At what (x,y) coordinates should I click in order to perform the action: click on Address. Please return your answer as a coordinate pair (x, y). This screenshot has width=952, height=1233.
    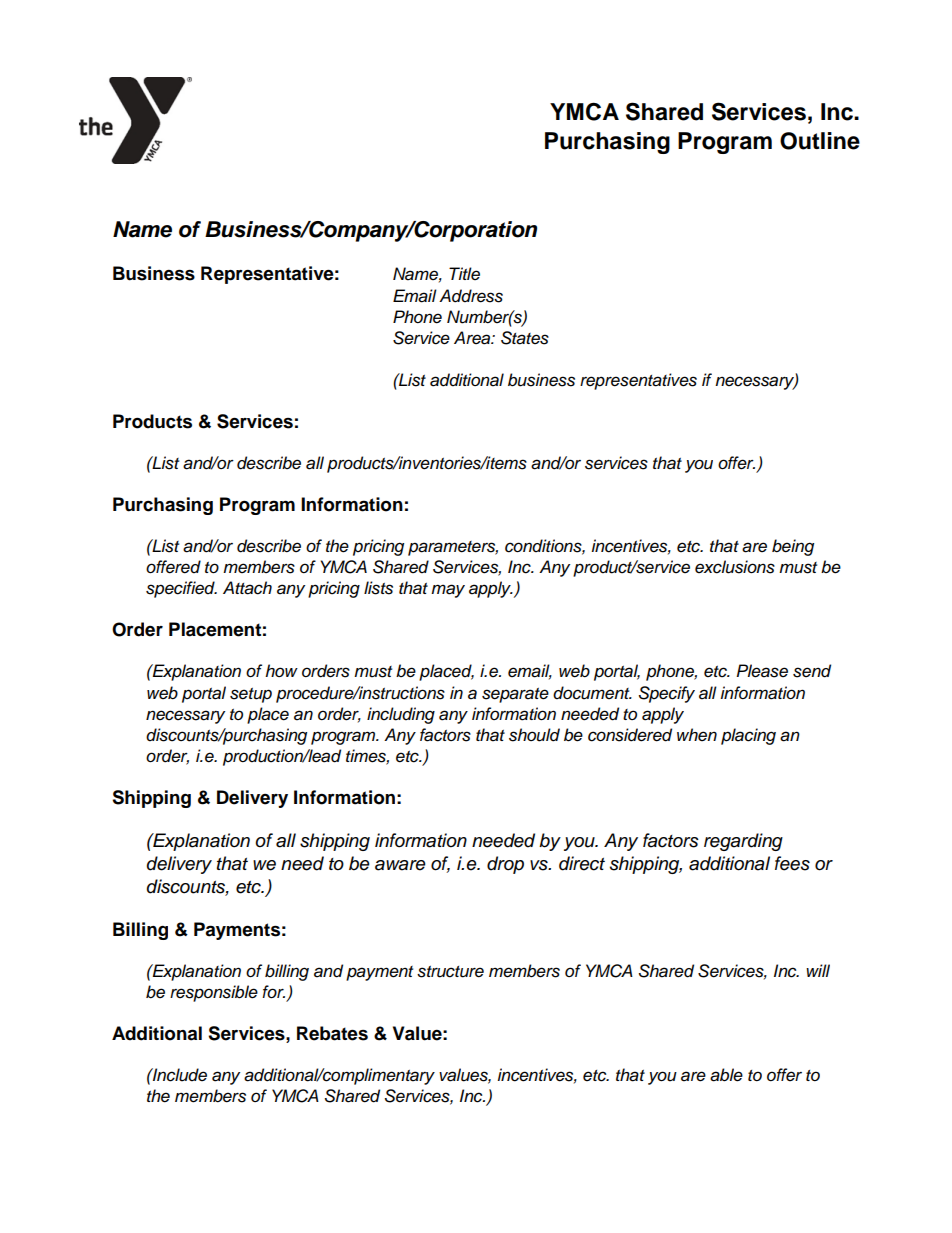
    Looking at the image, I should click on (471, 296).
